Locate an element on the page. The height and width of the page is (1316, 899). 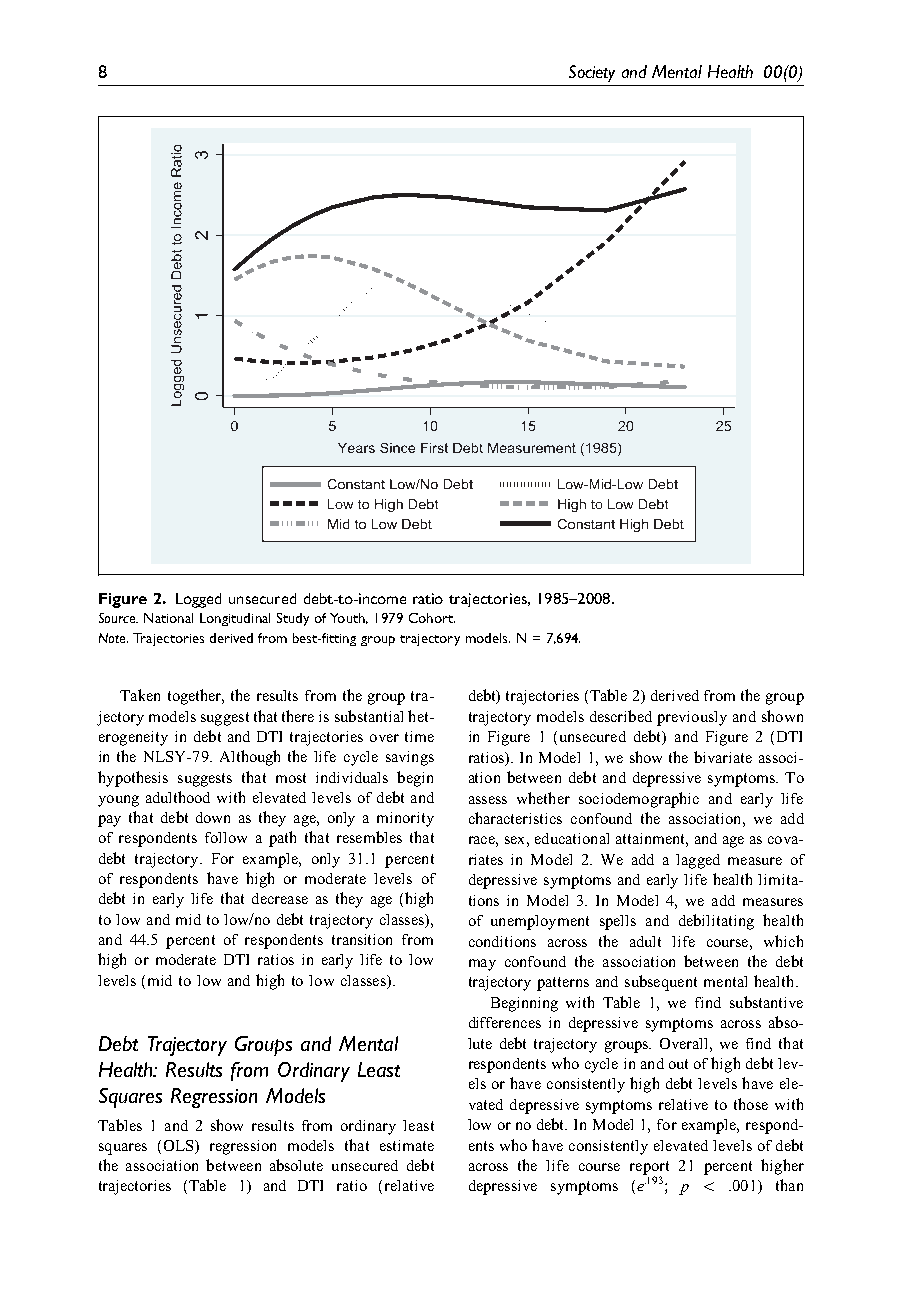
decrease is located at coordinates (280, 898).
